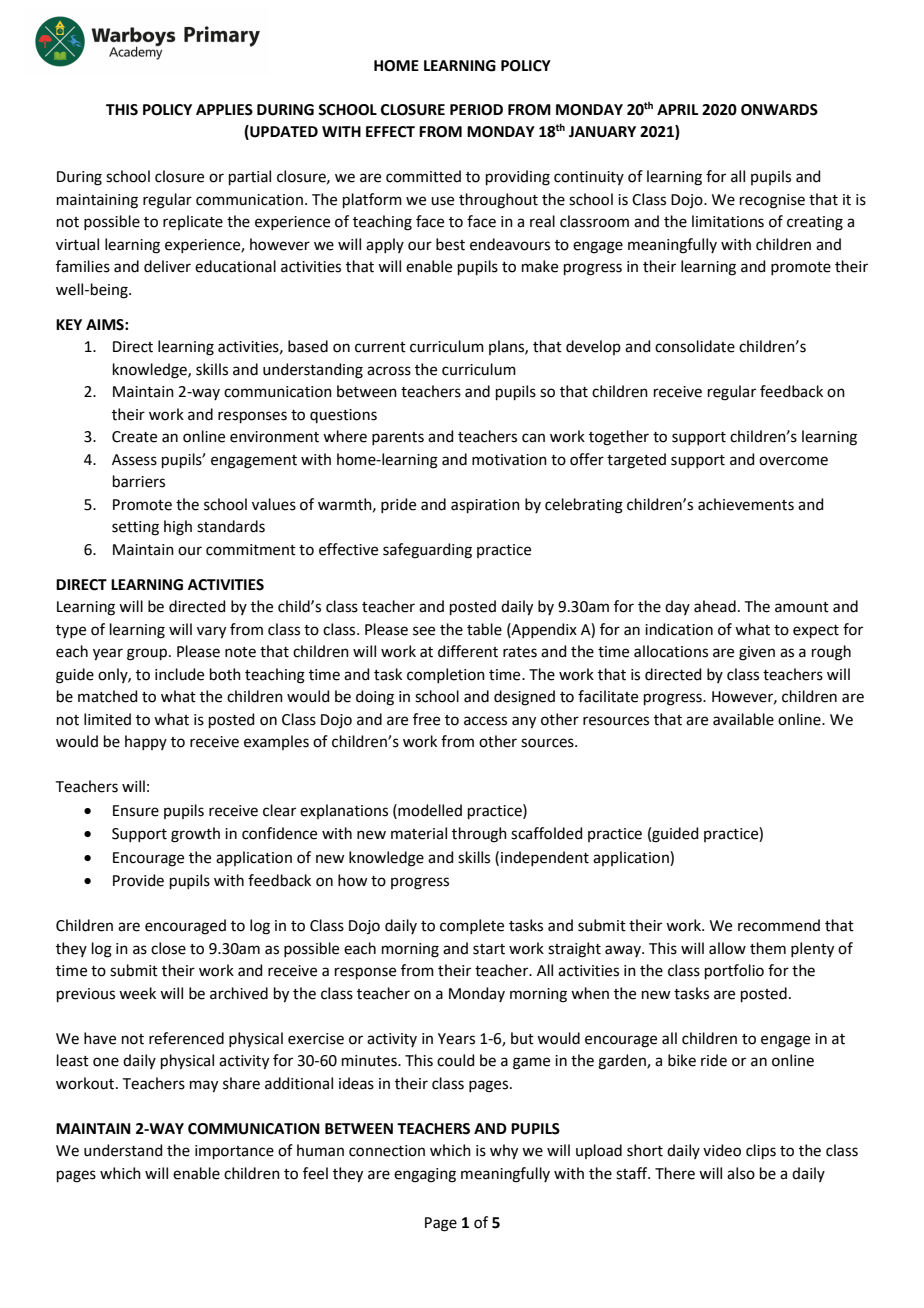 This document has width=924, height=1308. Describe the element at coordinates (472, 926) in the document. I see `complete` at that location.
